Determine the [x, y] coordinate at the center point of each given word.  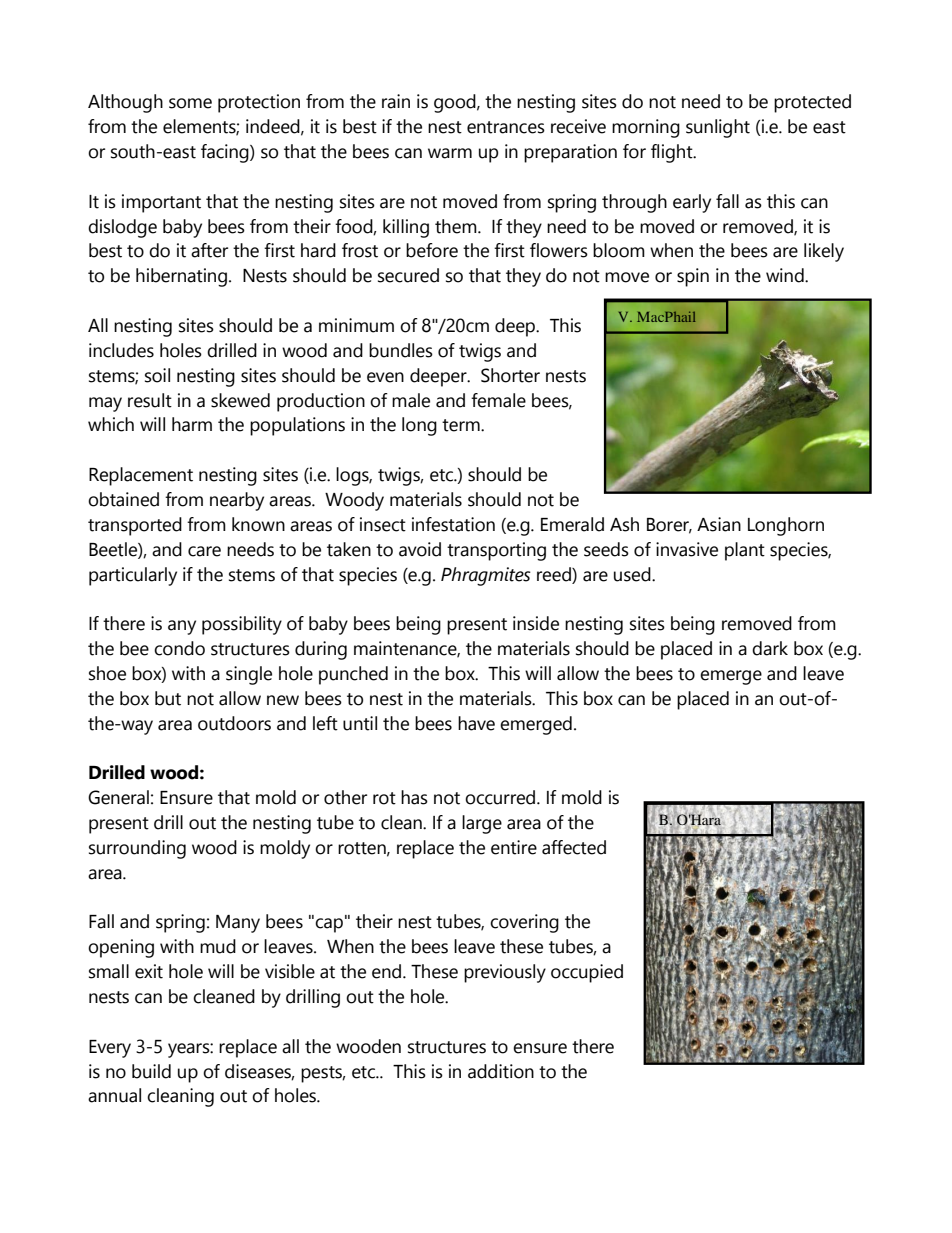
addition [501, 1071]
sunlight [718, 128]
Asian [719, 524]
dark [770, 648]
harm [192, 424]
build [151, 1071]
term [462, 425]
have [476, 723]
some [190, 103]
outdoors [234, 723]
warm [450, 153]
